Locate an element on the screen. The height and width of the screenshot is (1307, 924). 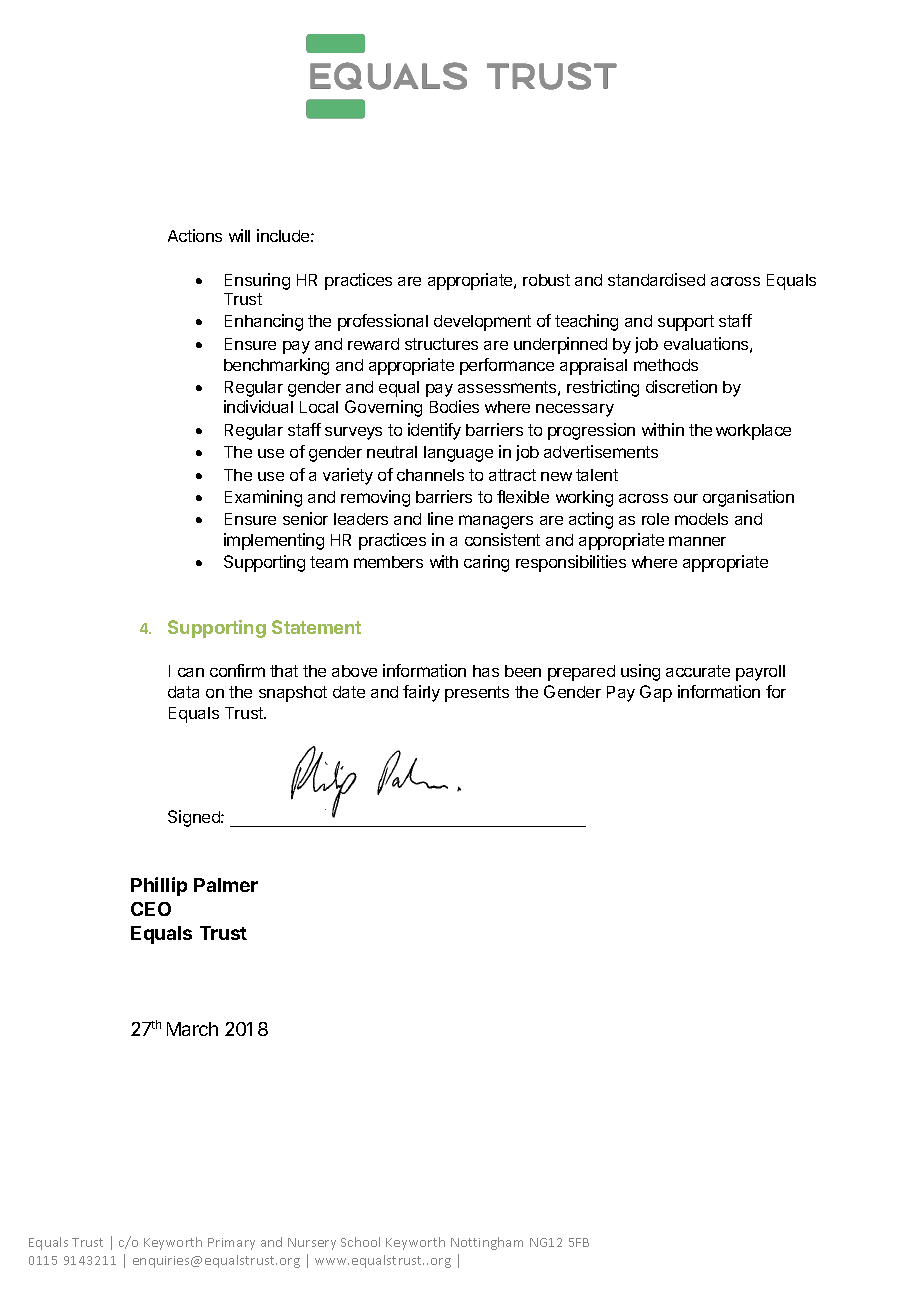
standardised is located at coordinates (656, 279).
